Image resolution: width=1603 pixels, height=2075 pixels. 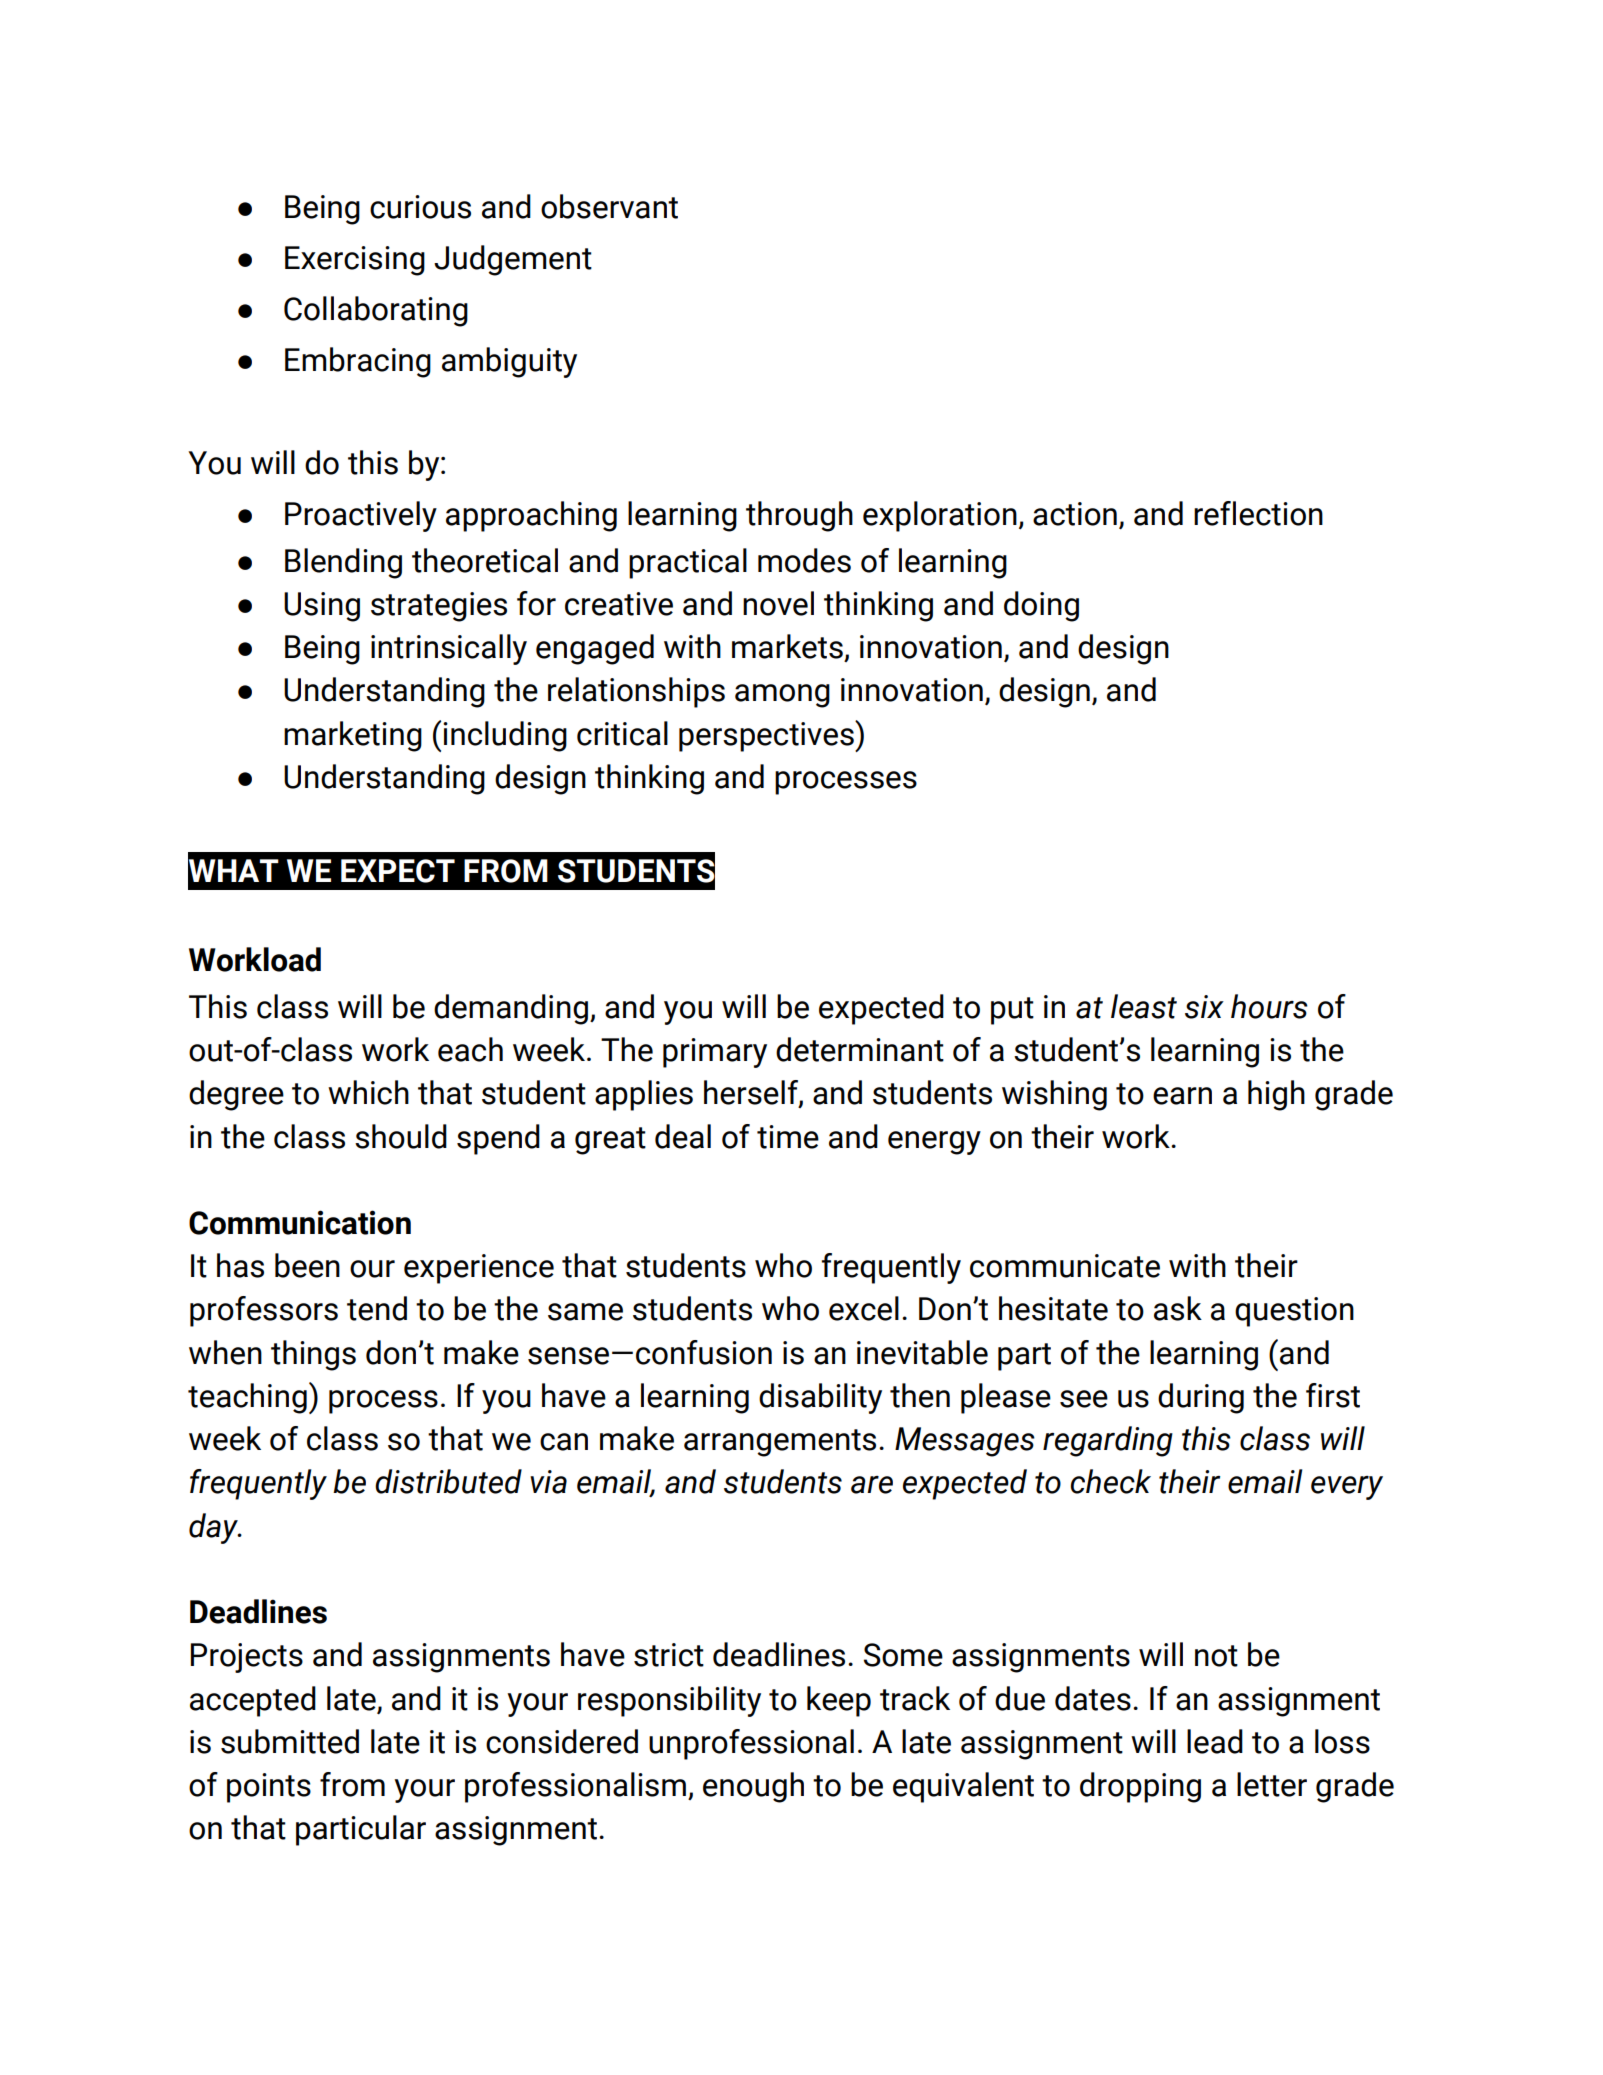 What do you see at coordinates (322, 607) in the screenshot?
I see `Using` at bounding box center [322, 607].
